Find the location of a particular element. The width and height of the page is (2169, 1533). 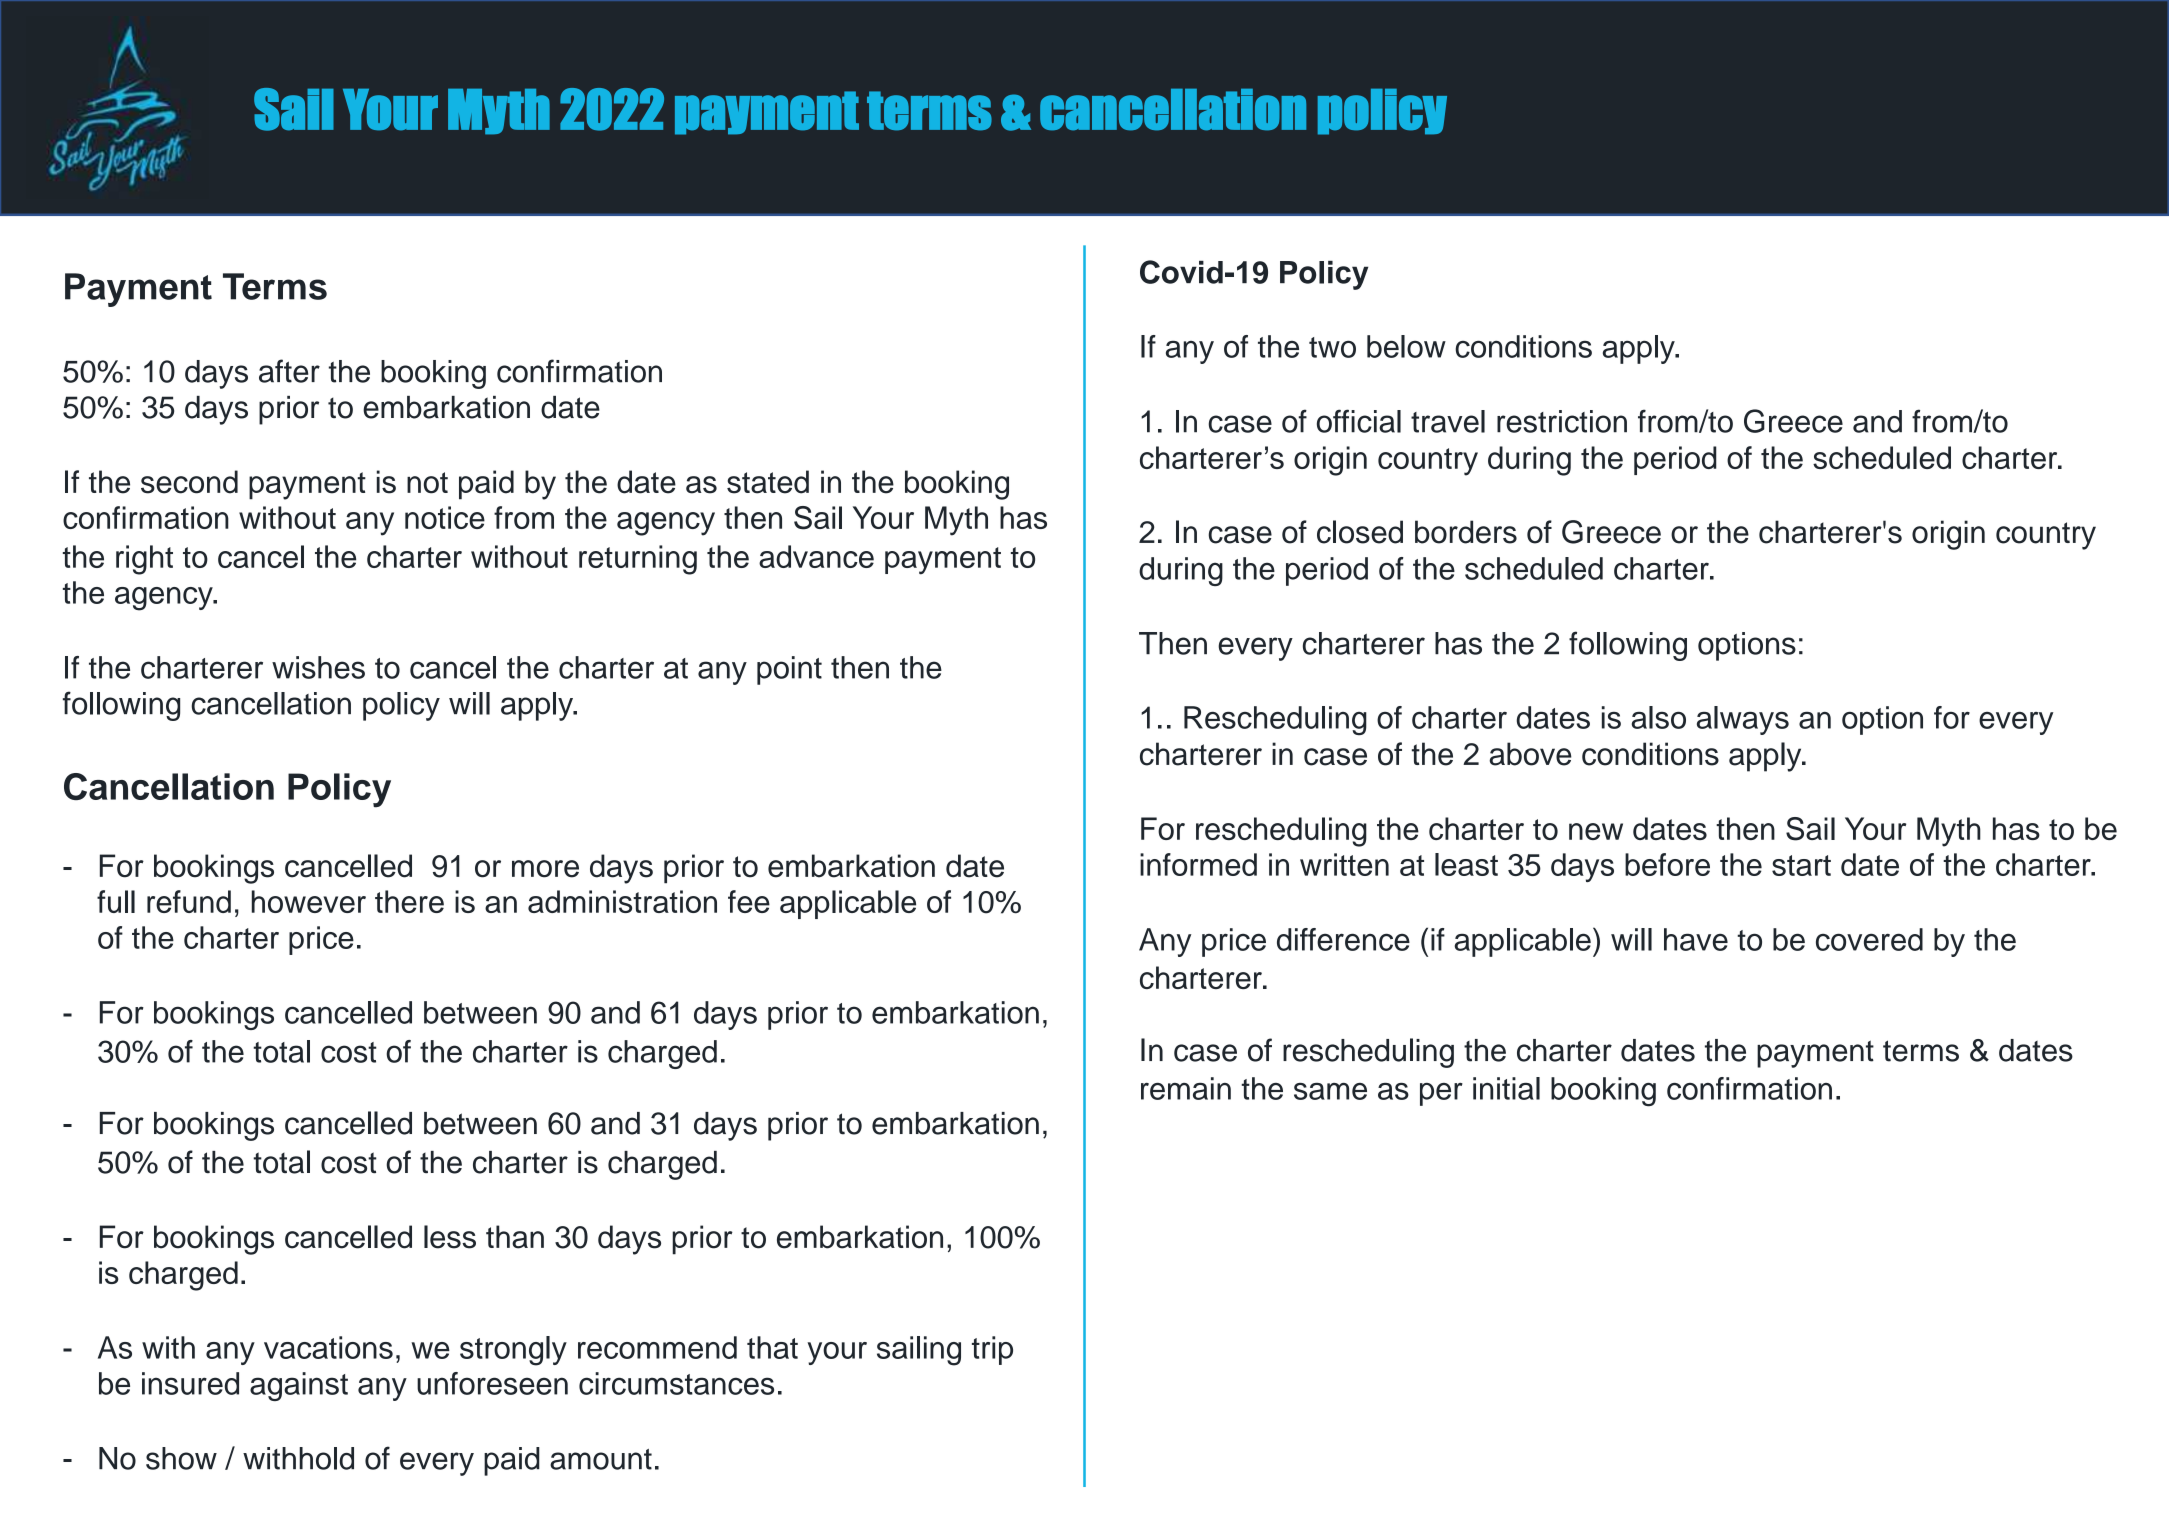

that is located at coordinates (772, 1347).
